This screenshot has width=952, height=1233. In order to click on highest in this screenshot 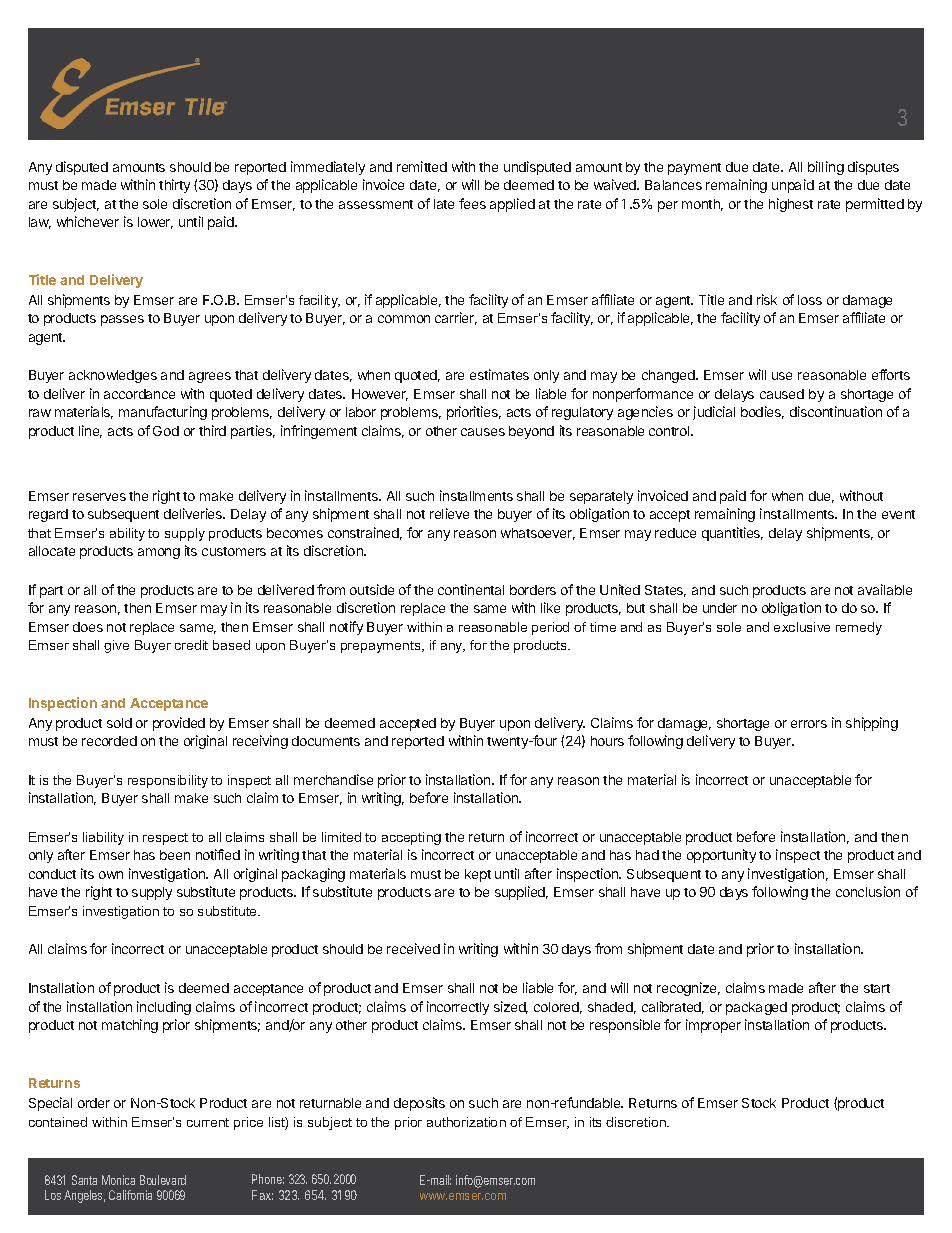, I will do `click(791, 205)`.
